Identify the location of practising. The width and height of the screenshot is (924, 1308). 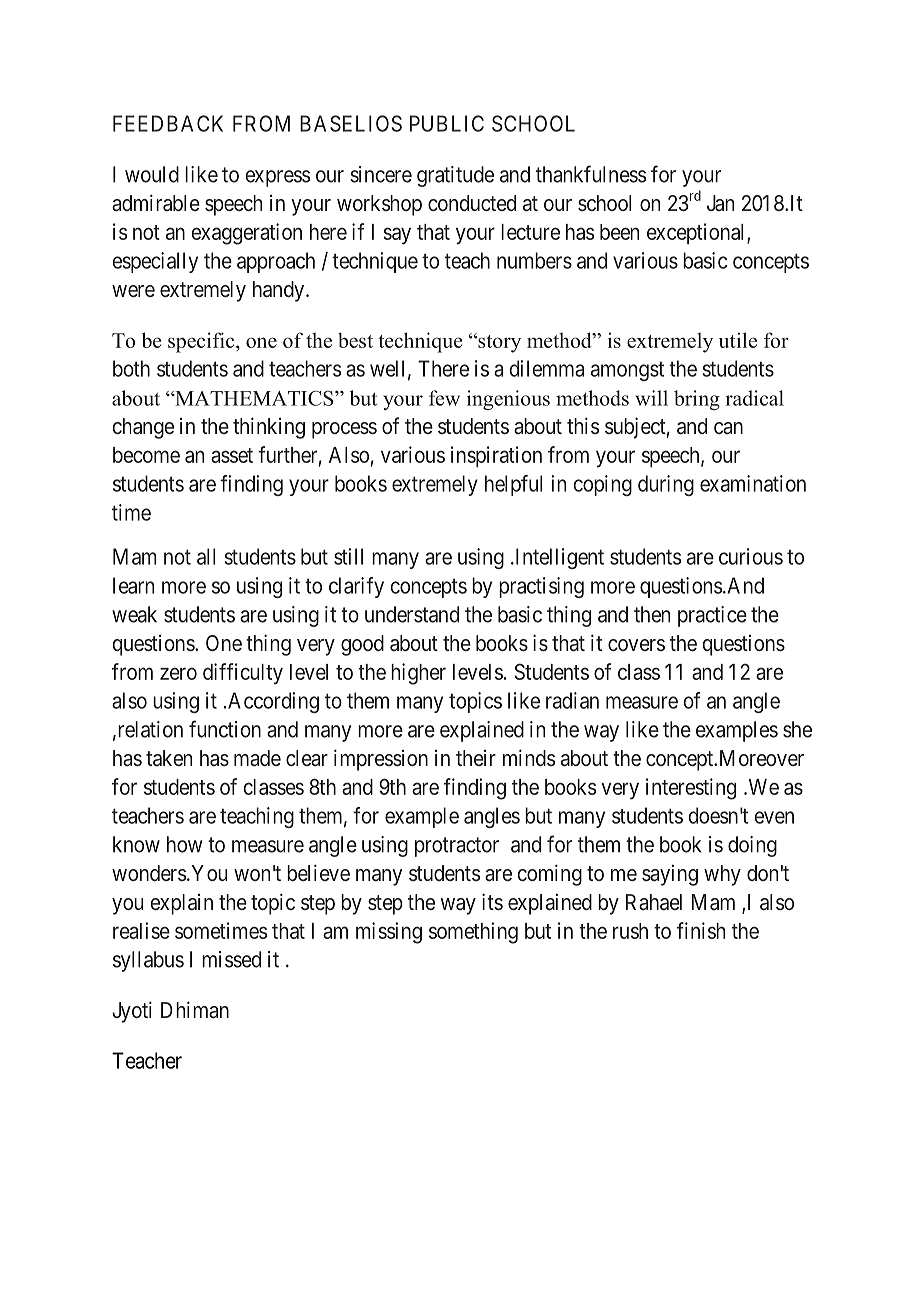
(541, 587).
